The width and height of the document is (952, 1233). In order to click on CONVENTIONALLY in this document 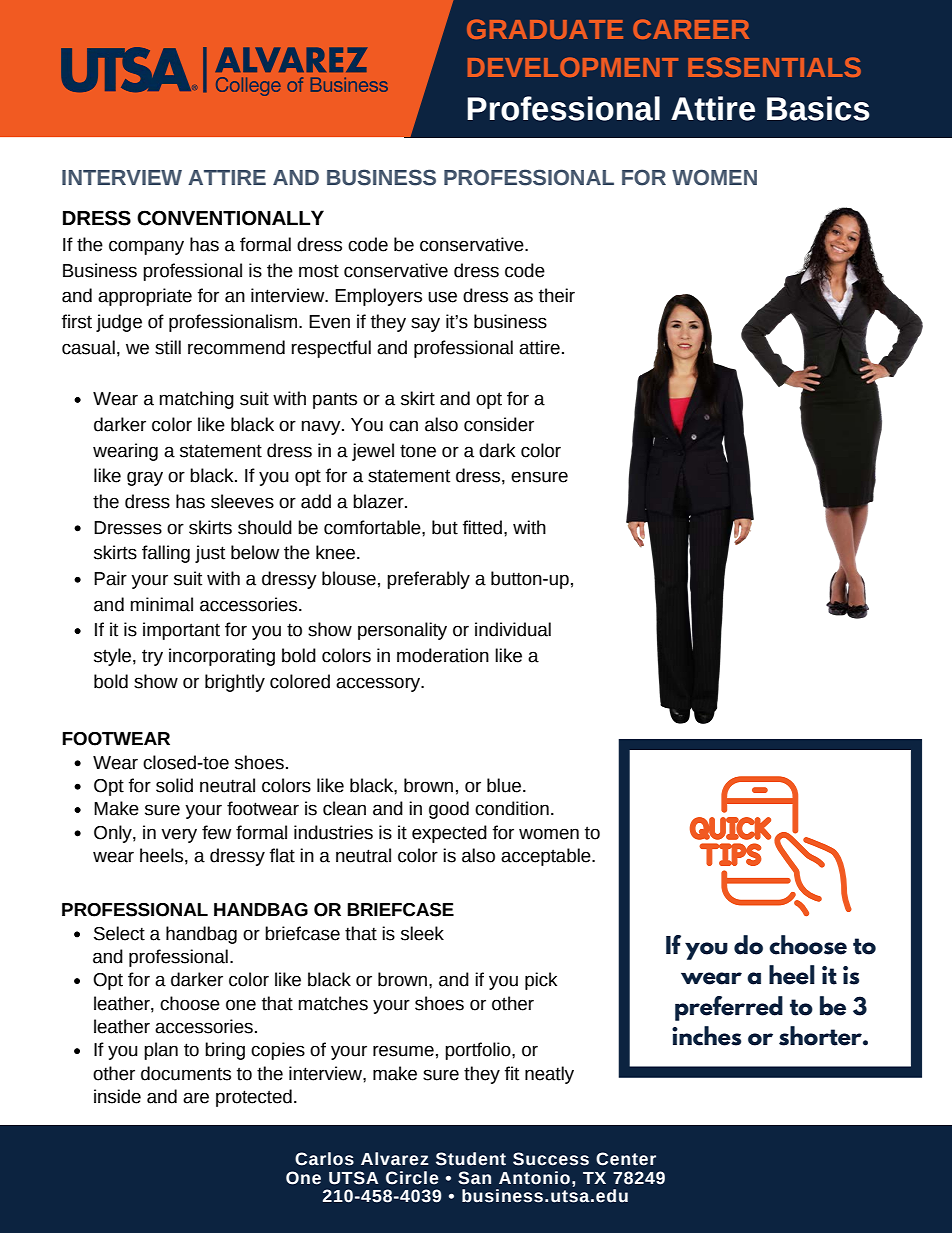, I will do `click(230, 218)`.
